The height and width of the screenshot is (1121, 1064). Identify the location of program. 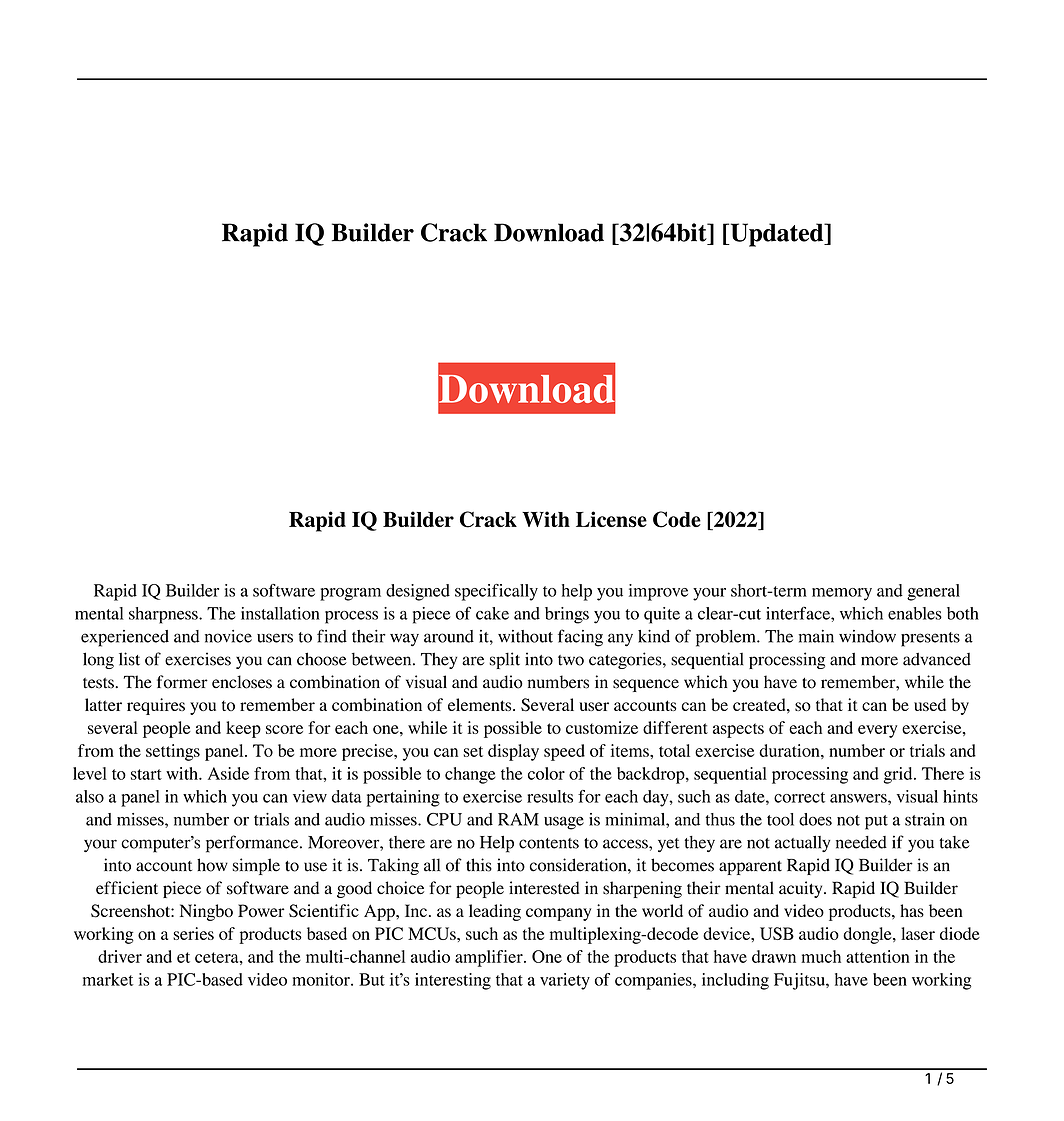
(350, 594).
